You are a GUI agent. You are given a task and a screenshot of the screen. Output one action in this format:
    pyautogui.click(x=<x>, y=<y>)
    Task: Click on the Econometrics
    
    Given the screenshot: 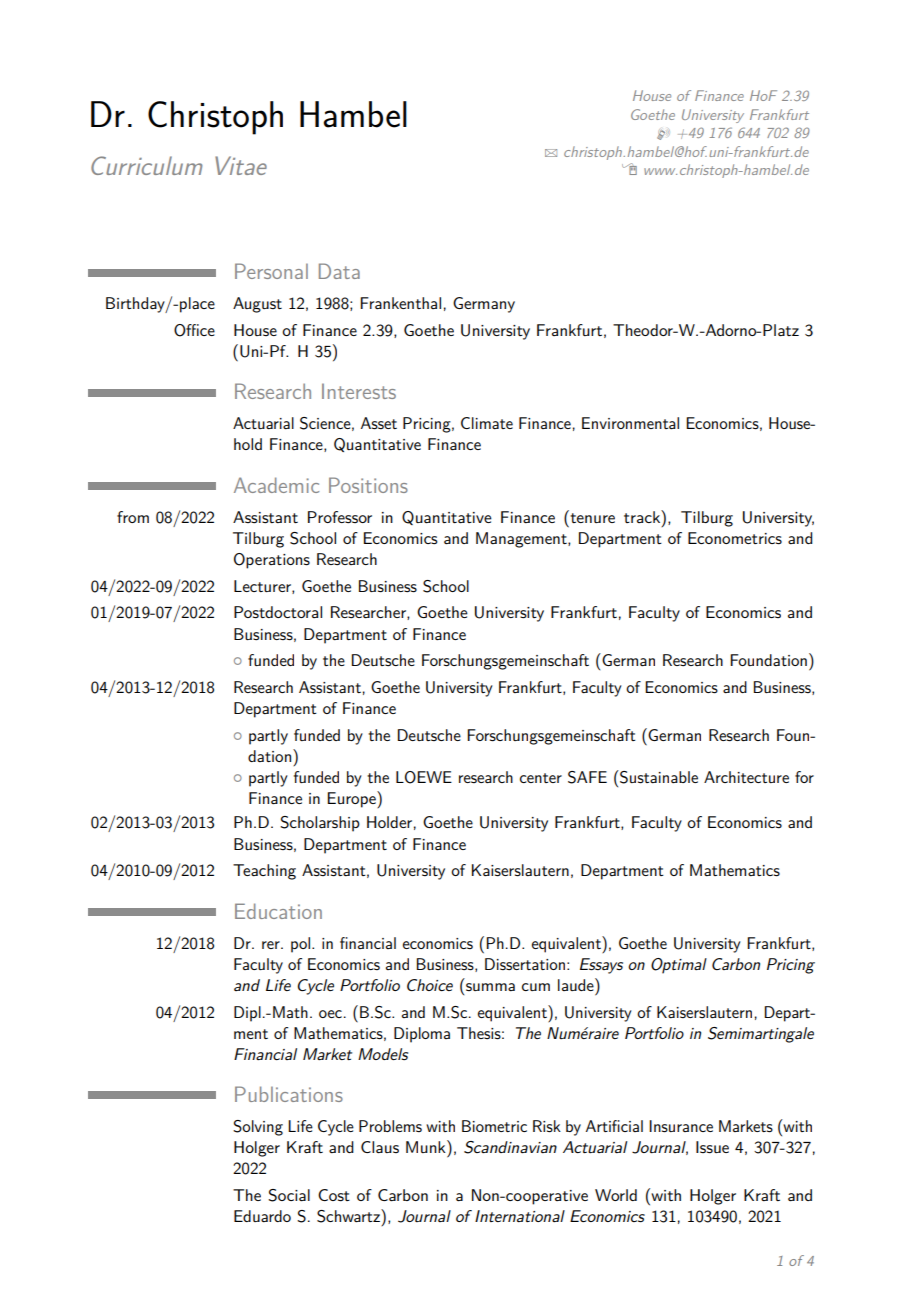 What is the action you would take?
    pyautogui.click(x=735, y=538)
